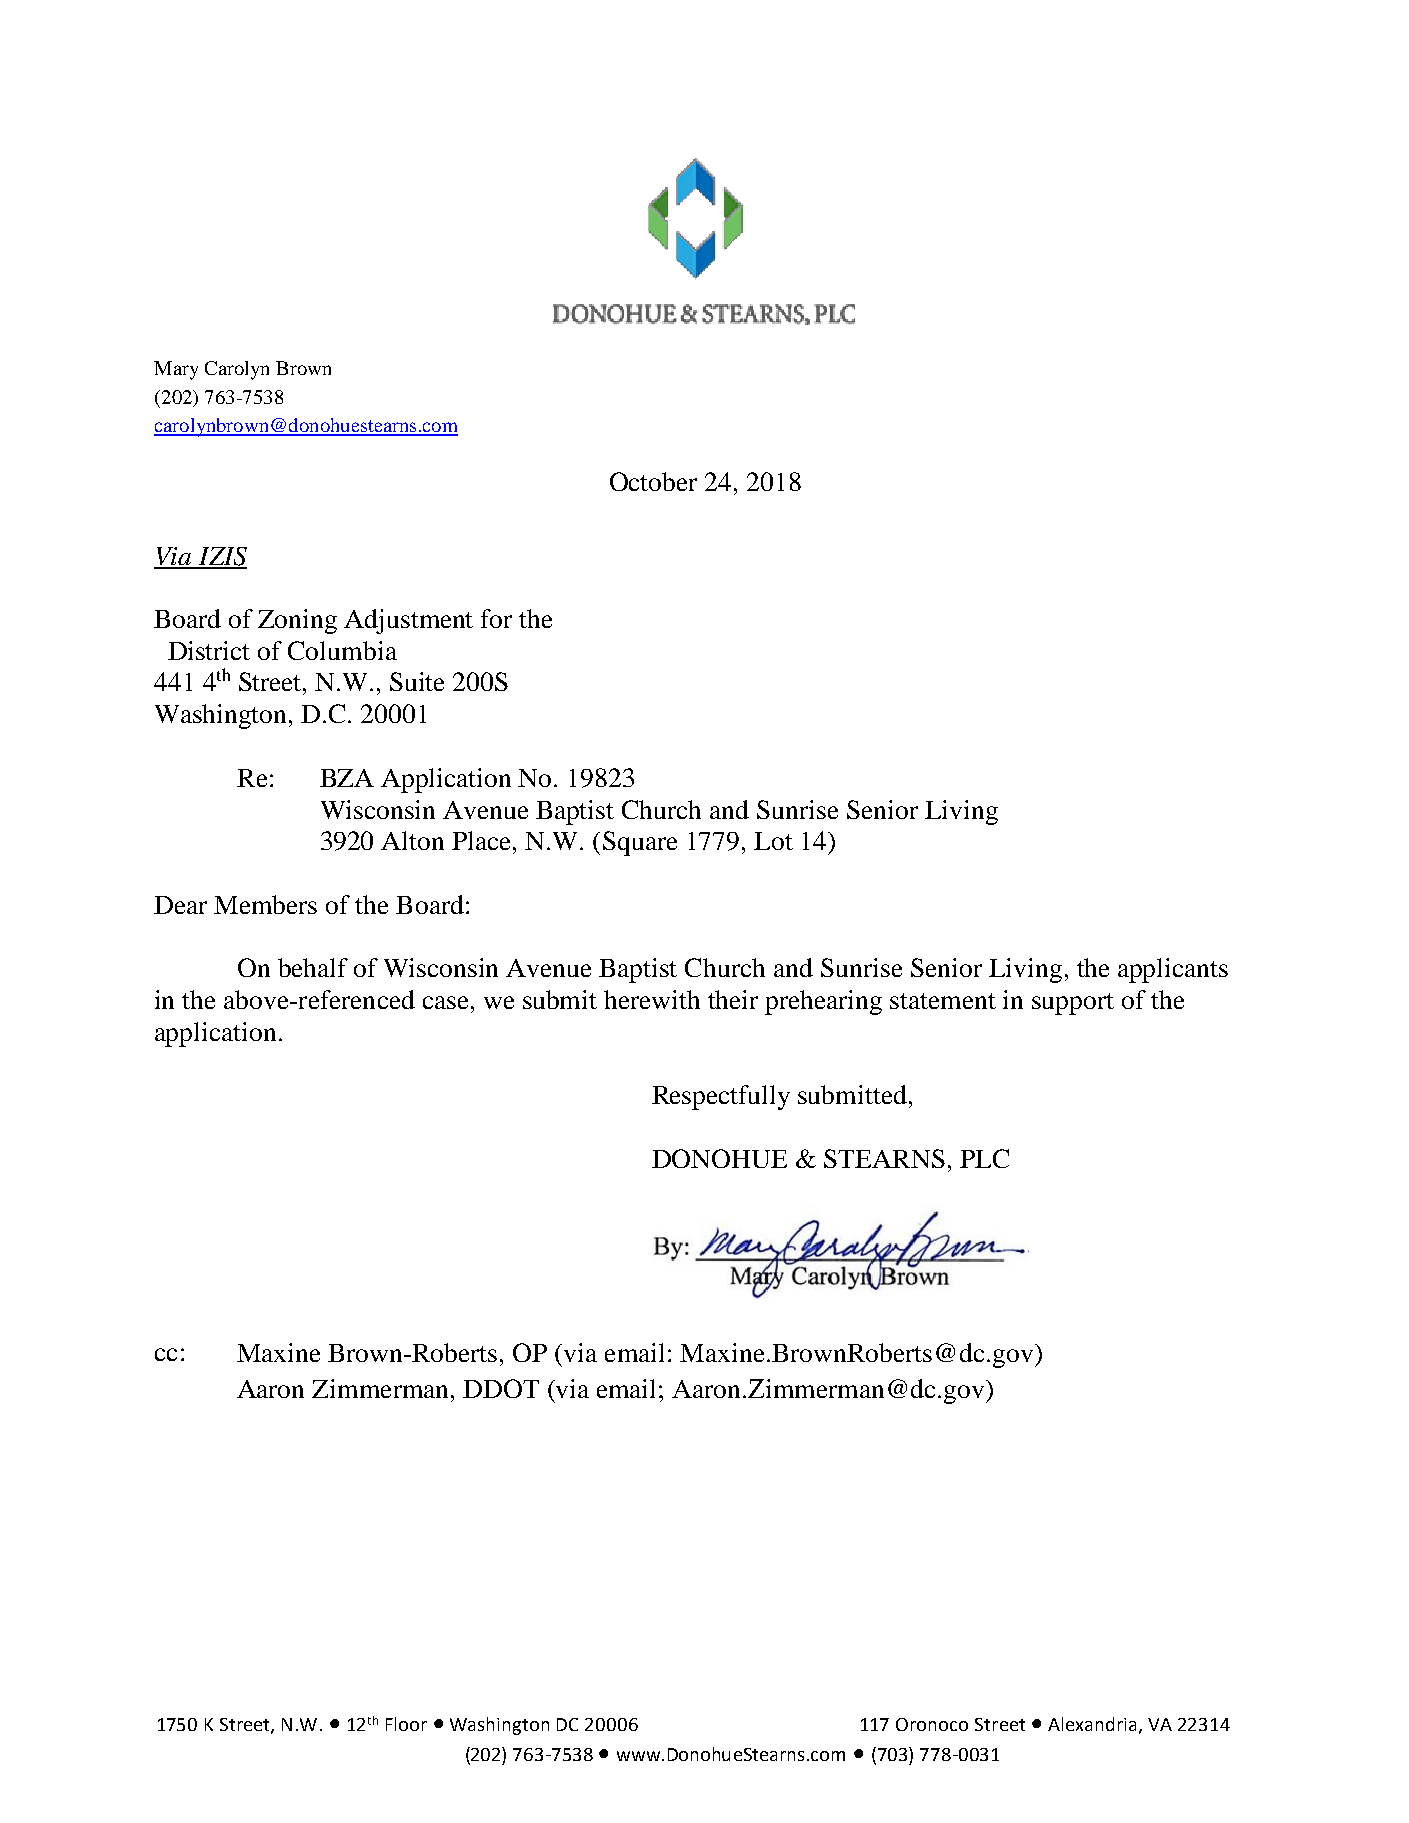 The image size is (1409, 1823). Describe the element at coordinates (496, 618) in the page. I see `for` at that location.
